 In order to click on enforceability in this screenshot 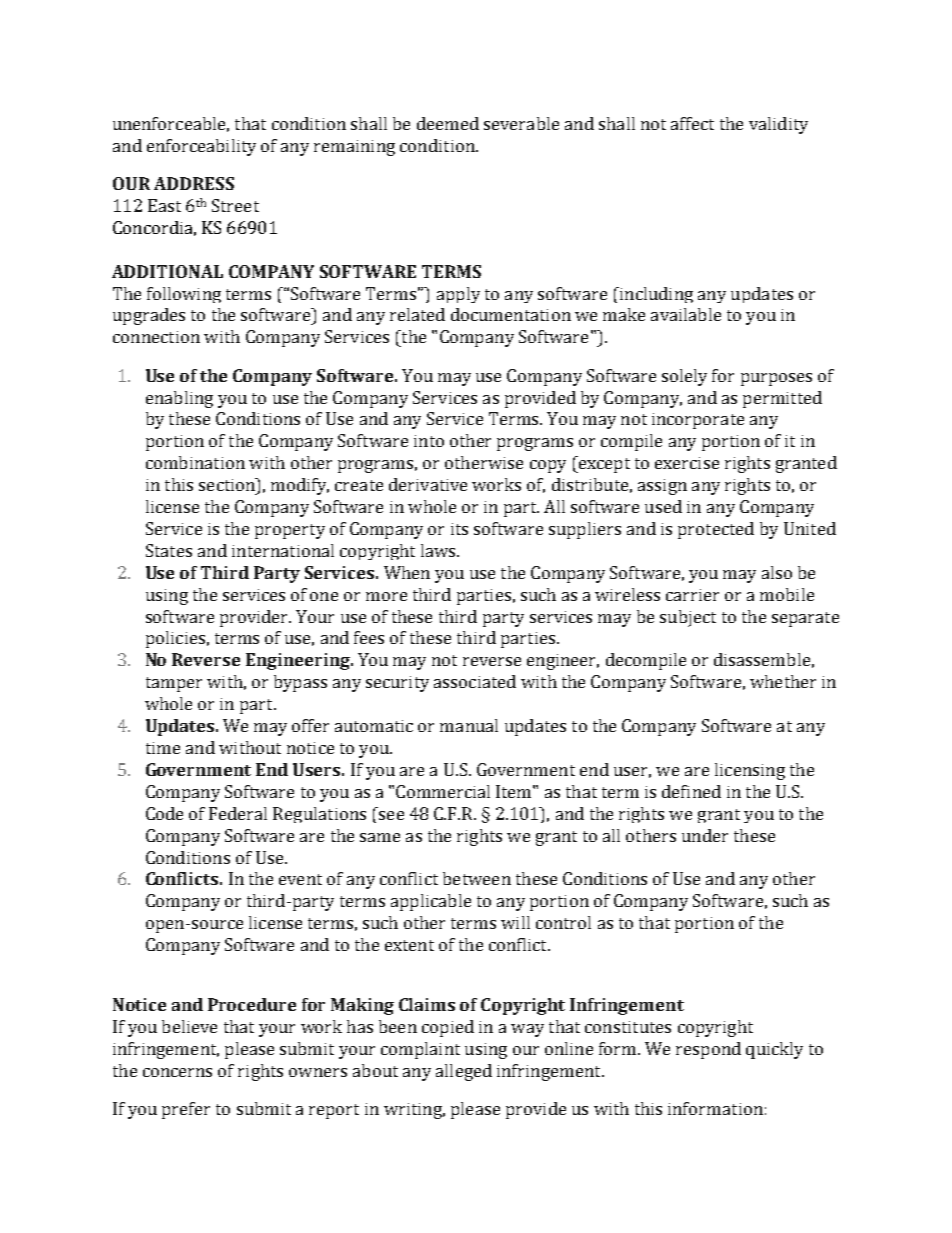, I will do `click(201, 147)`.
